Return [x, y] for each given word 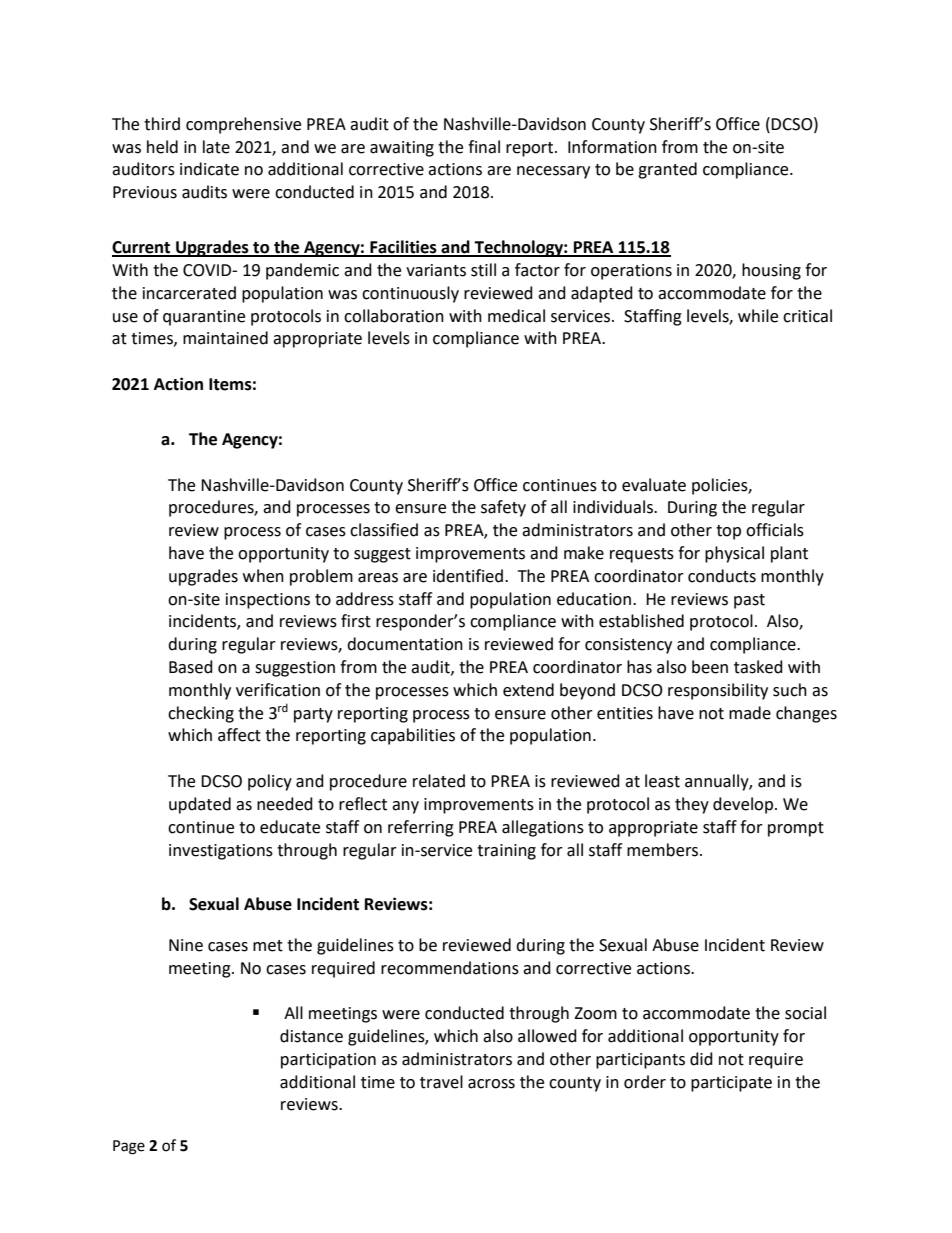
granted [667, 170]
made [750, 713]
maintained [225, 338]
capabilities [413, 736]
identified [468, 576]
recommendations [450, 968]
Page [129, 1147]
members [664, 850]
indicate [209, 169]
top [728, 532]
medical [516, 316]
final [484, 147]
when [263, 576]
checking [201, 714]
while [758, 316]
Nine [186, 945]
